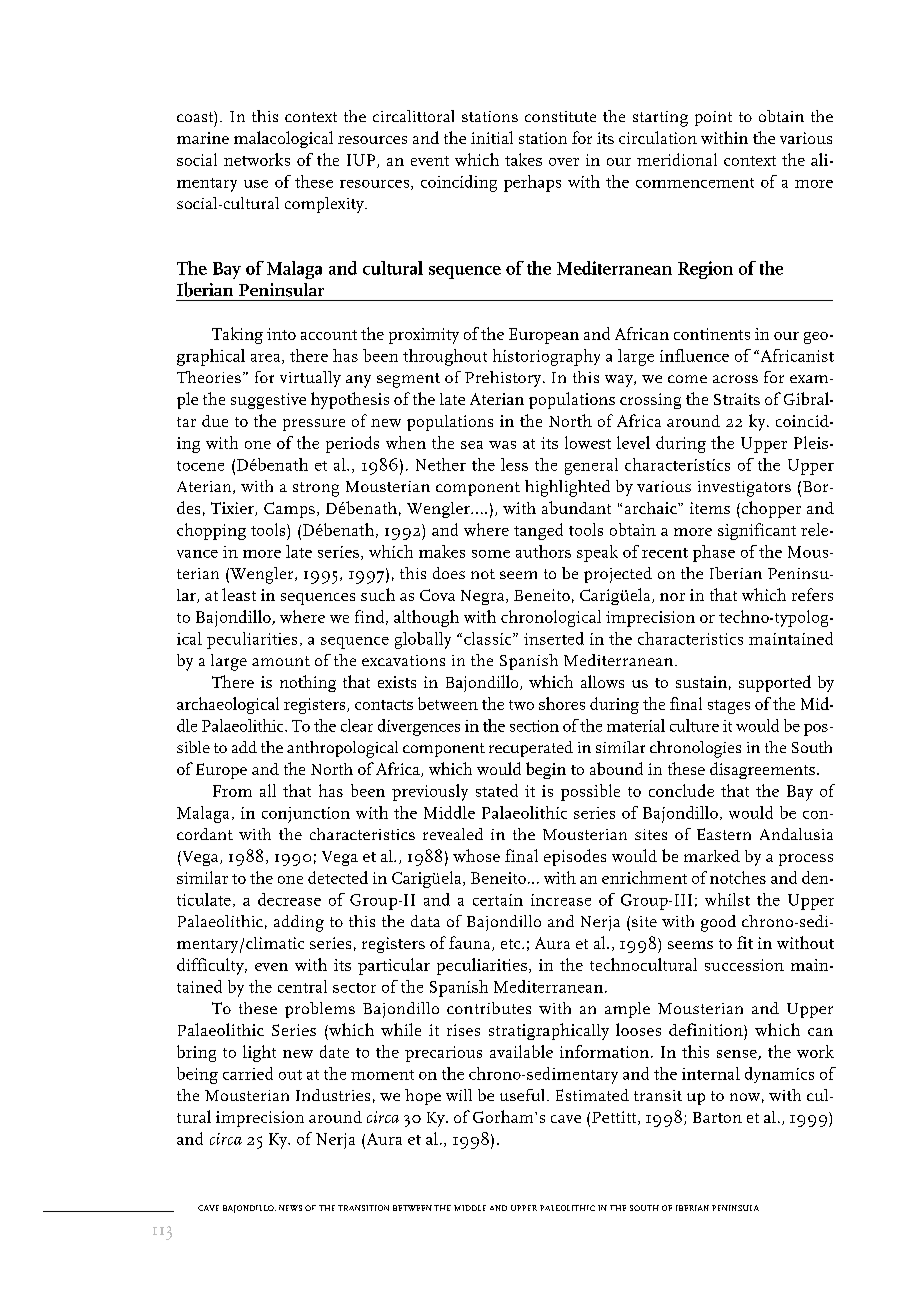 This screenshot has height=1307, width=924. Describe the element at coordinates (489, 638) in the screenshot. I see `classic` at that location.
